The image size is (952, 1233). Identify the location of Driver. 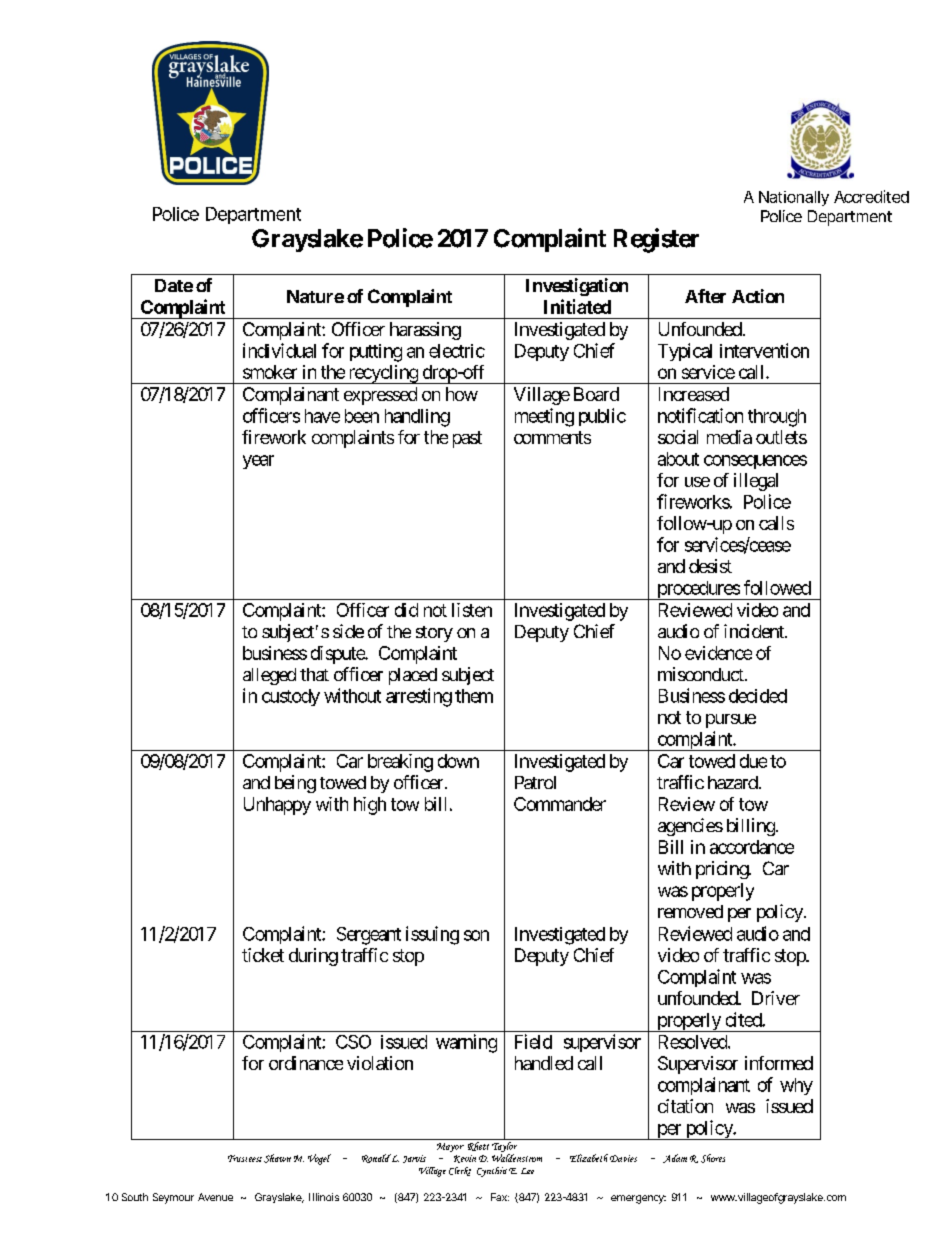
(776, 998).
